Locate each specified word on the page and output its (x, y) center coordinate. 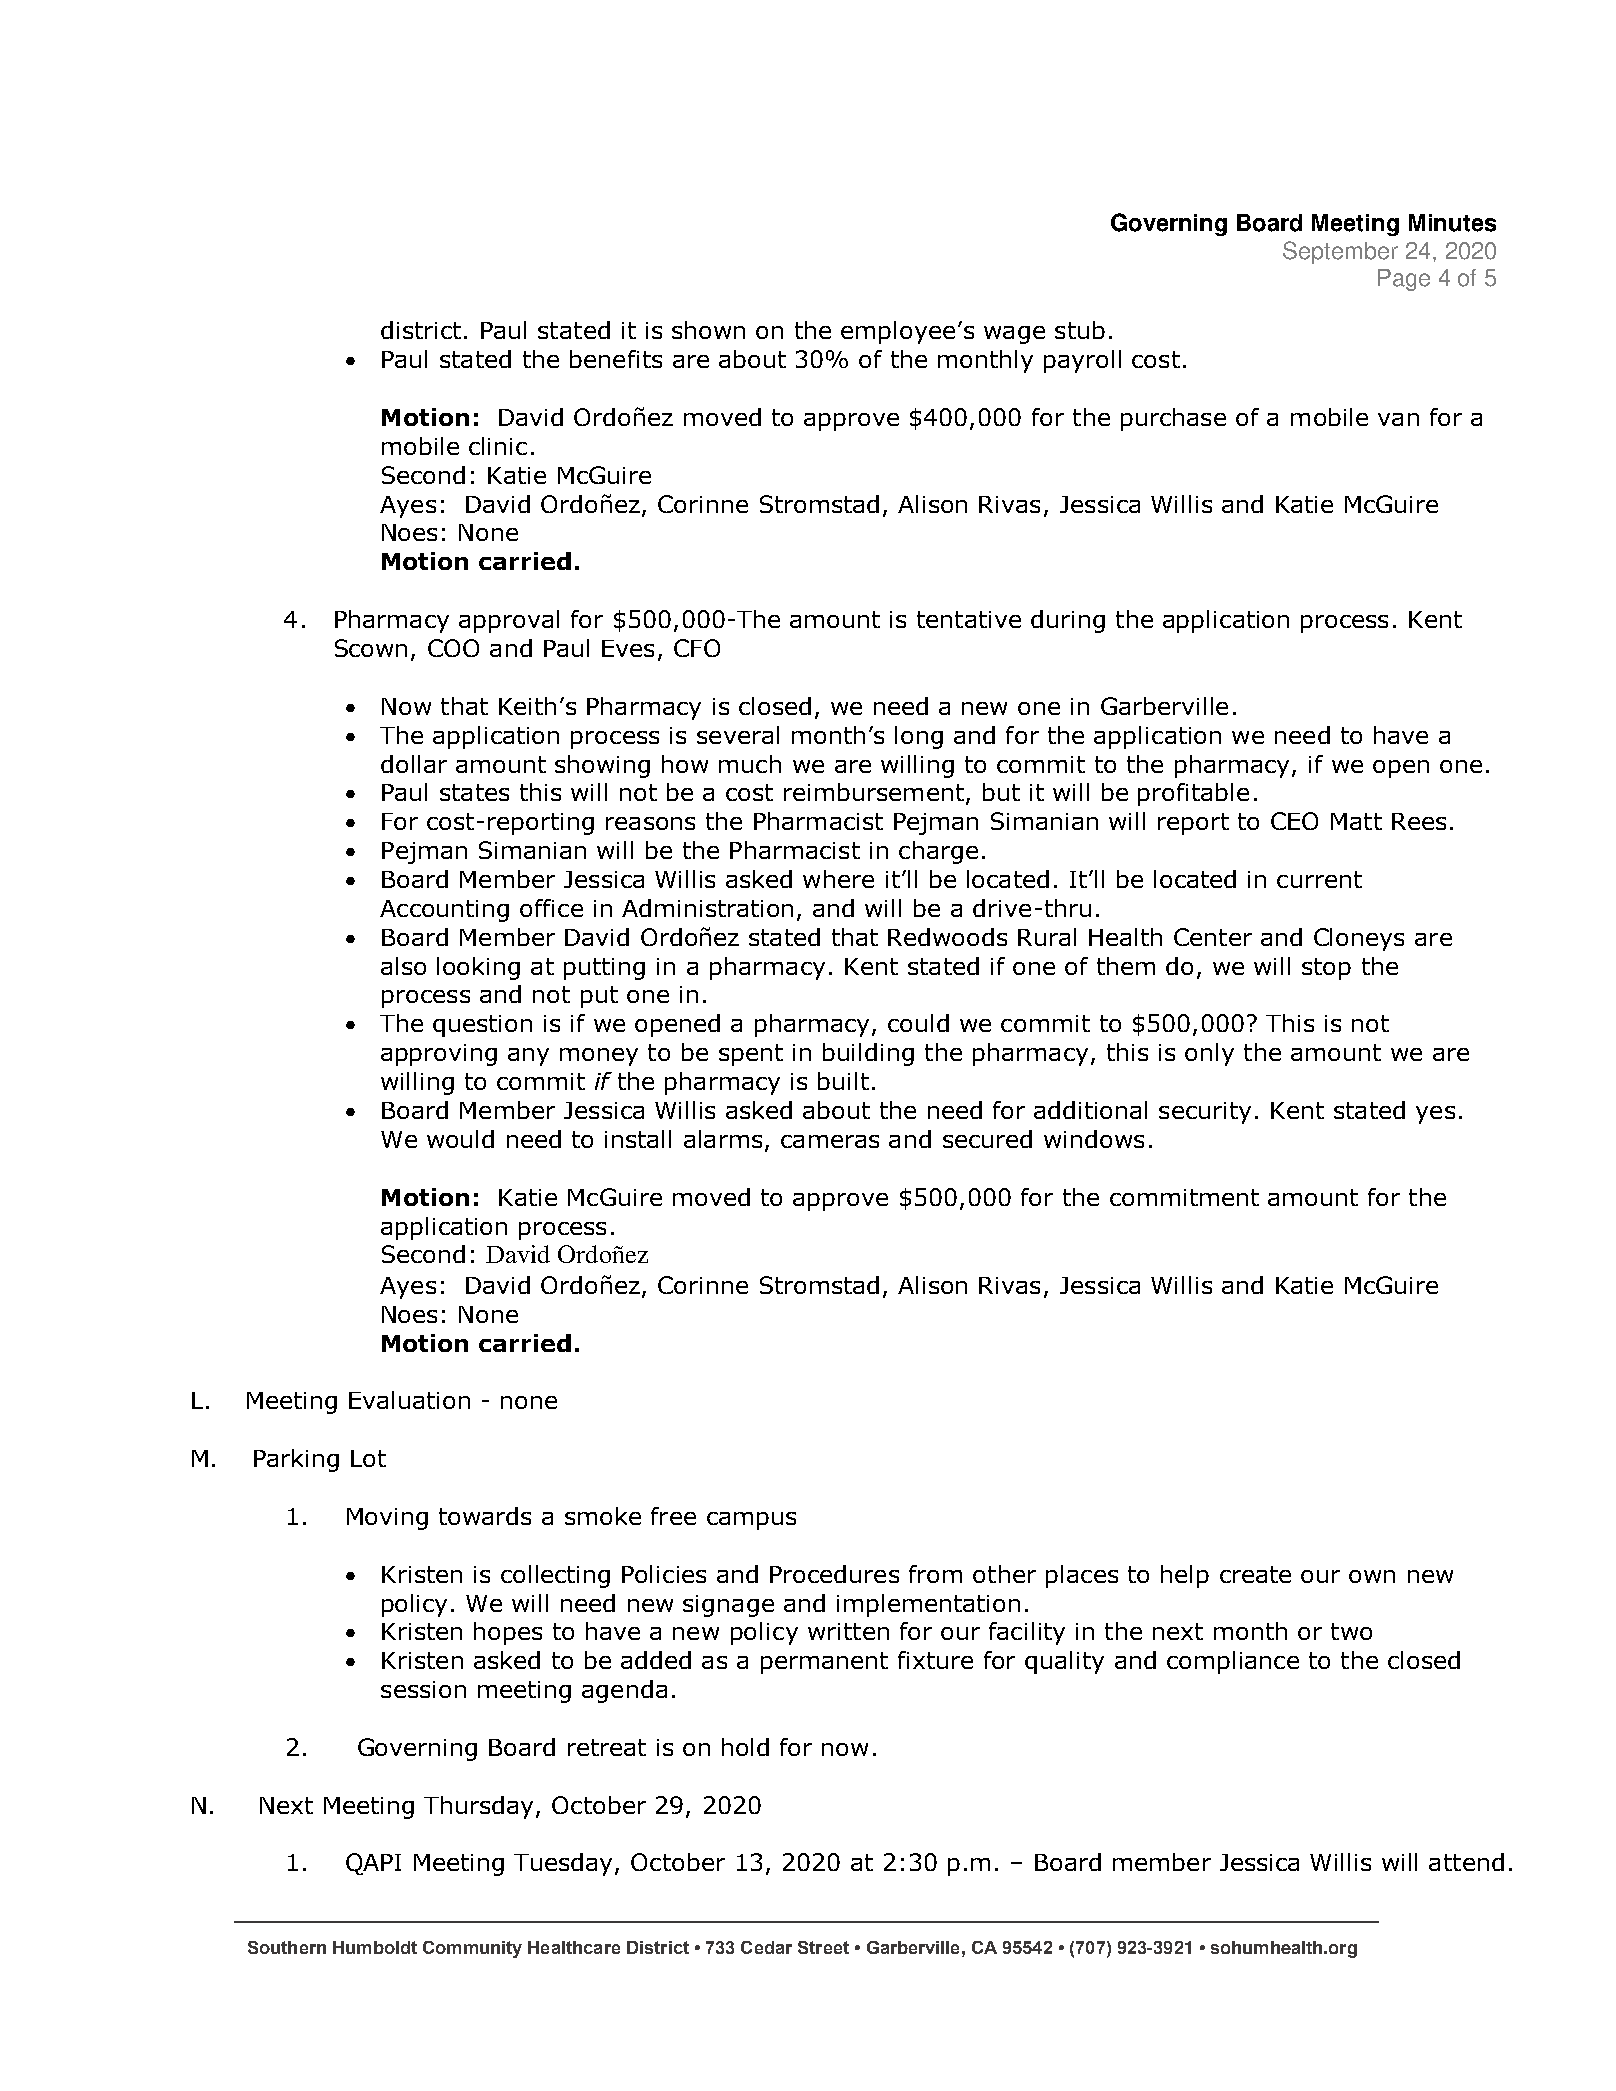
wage (1014, 335)
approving (439, 1055)
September (1340, 252)
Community (472, 1949)
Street (823, 1947)
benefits (616, 359)
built (843, 1081)
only (1209, 1054)
